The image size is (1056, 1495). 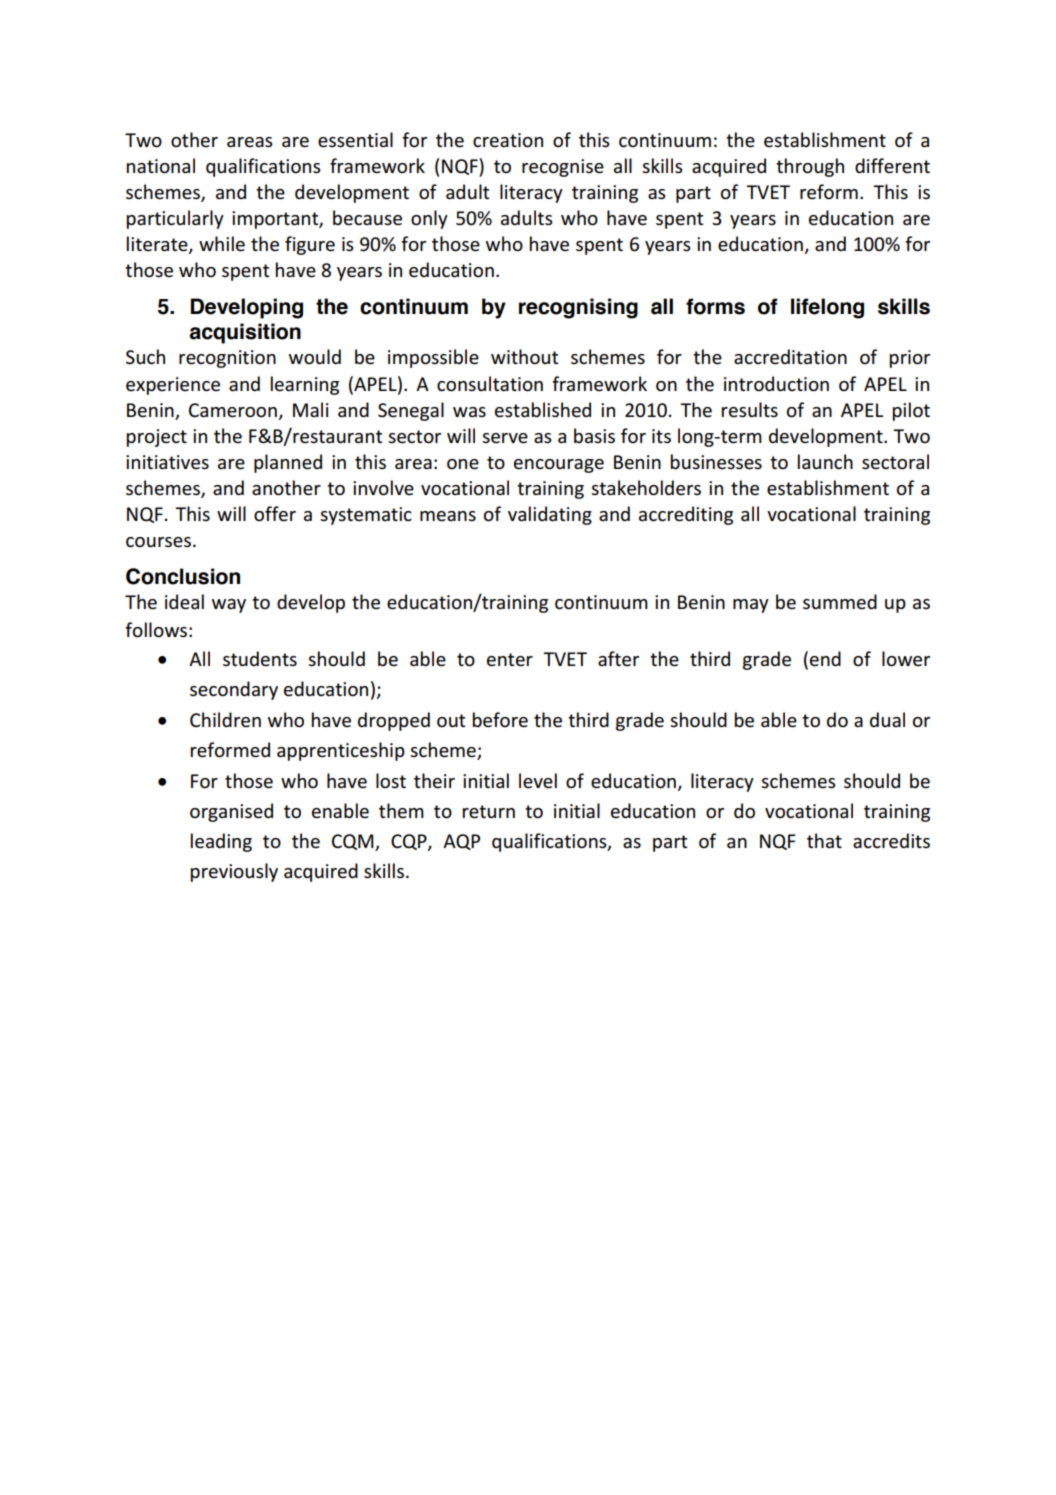 I want to click on launch, so click(x=825, y=462).
